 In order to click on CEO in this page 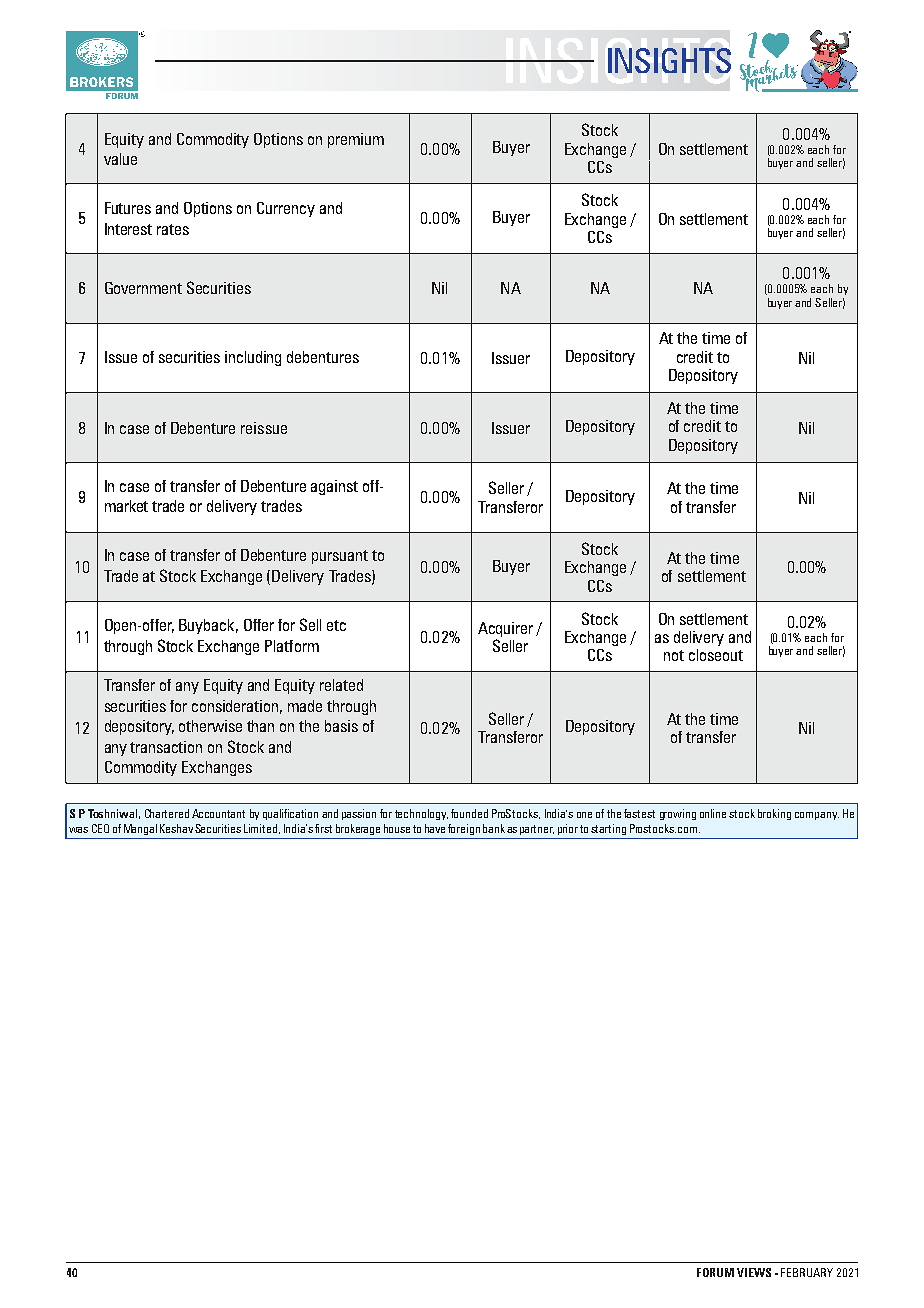, I will do `click(100, 828)`.
